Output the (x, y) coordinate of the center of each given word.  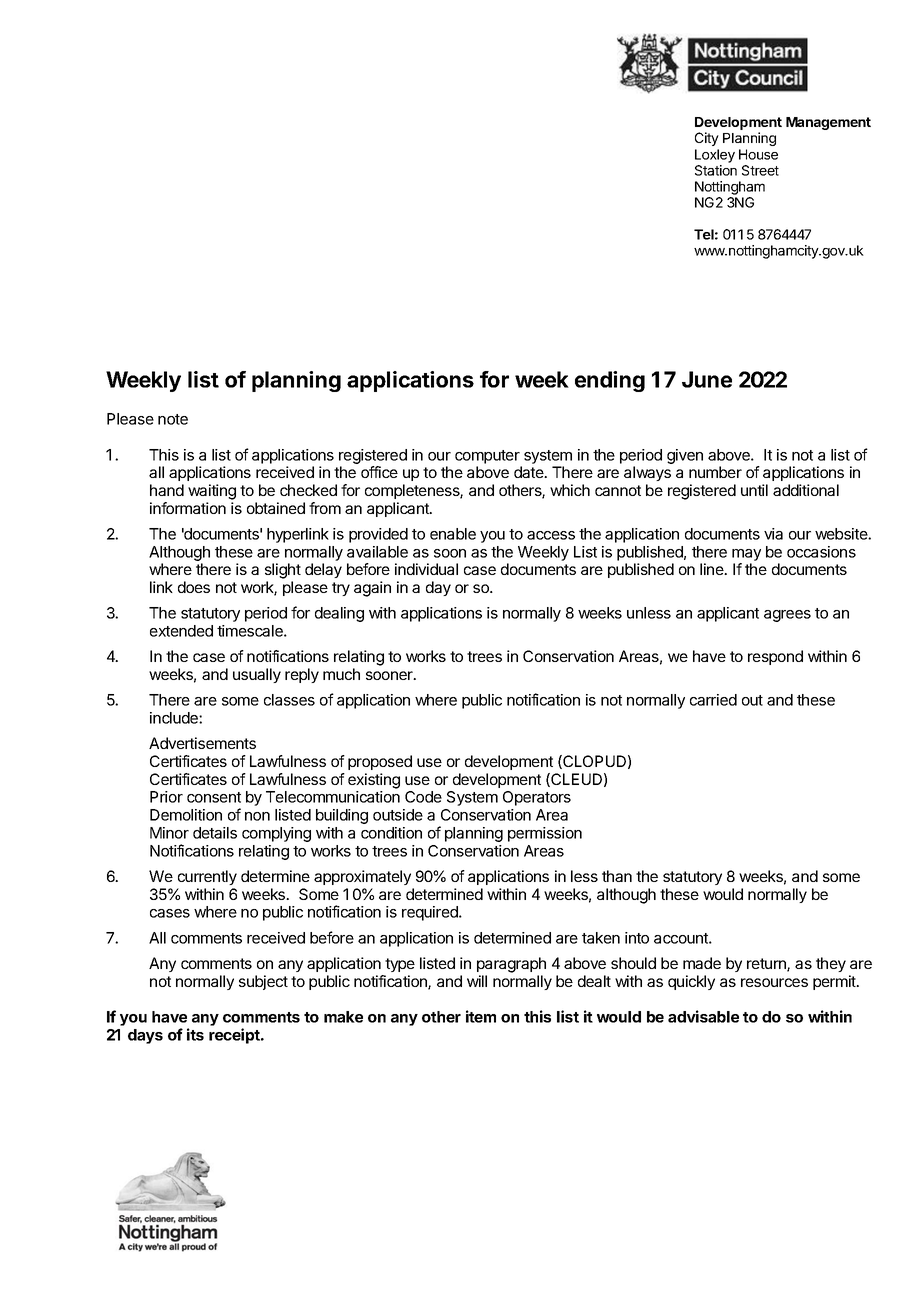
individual (426, 569)
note (173, 419)
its (195, 1034)
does (194, 587)
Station (716, 170)
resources (774, 982)
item (481, 1016)
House (758, 154)
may (746, 555)
